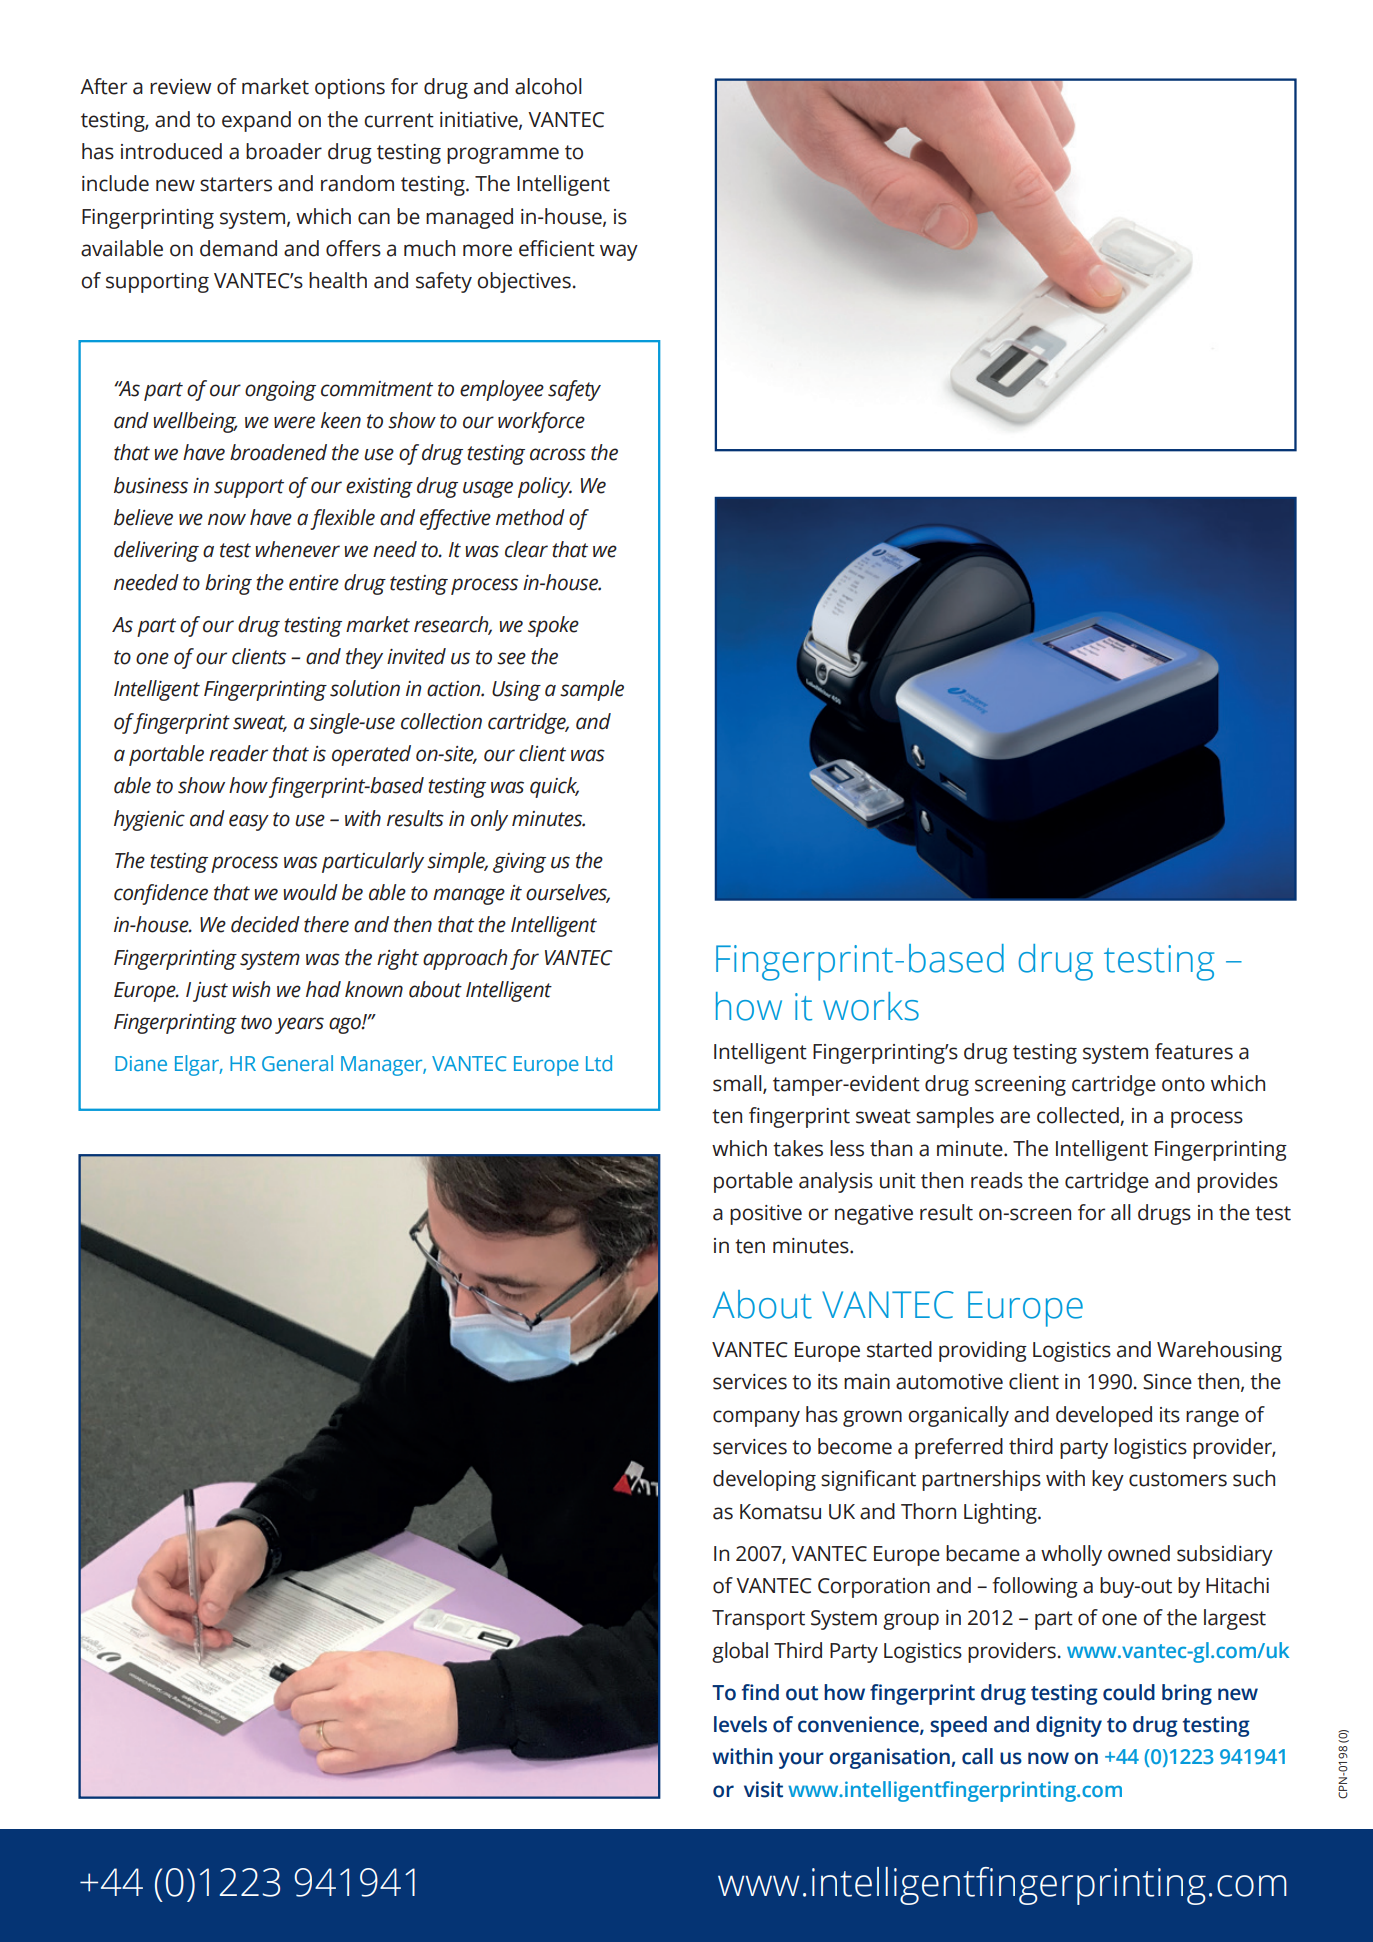 This screenshot has width=1373, height=1942. Describe the element at coordinates (548, 86) in the screenshot. I see `alcohol` at that location.
